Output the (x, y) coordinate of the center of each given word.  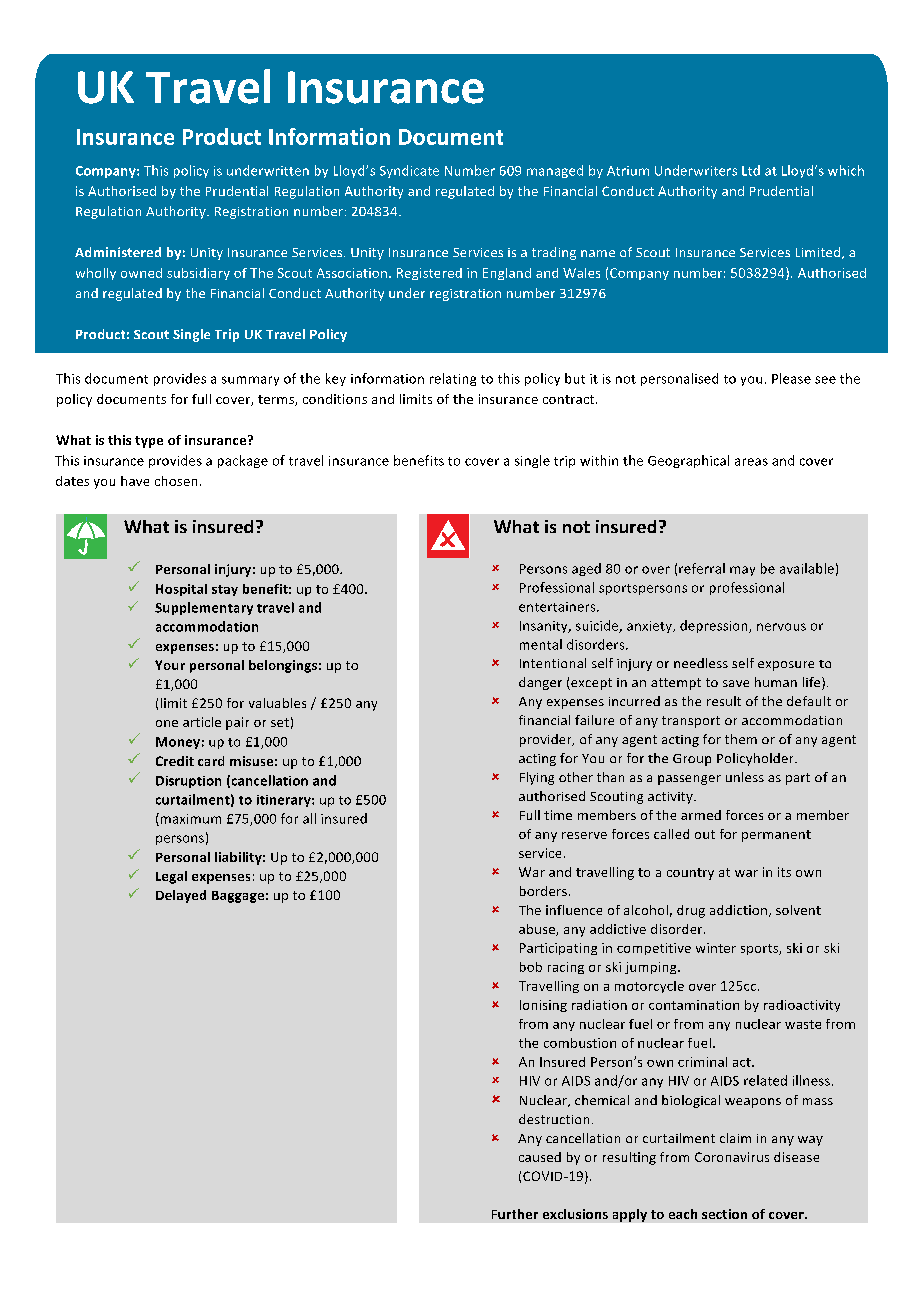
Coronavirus (732, 1157)
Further (515, 1214)
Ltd (751, 170)
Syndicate (409, 171)
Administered (118, 252)
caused (540, 1157)
